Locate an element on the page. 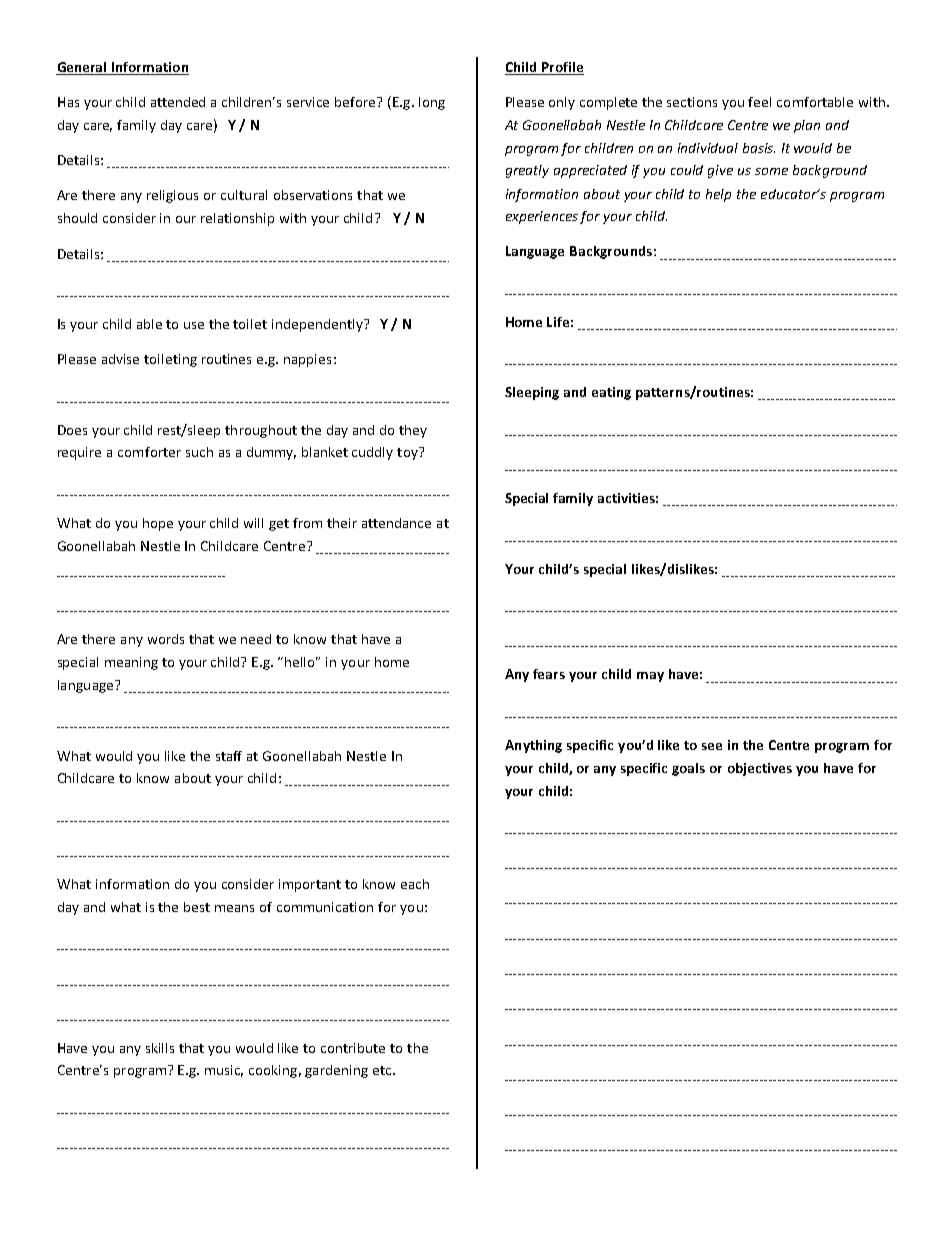 The image size is (952, 1233). long is located at coordinates (432, 103).
